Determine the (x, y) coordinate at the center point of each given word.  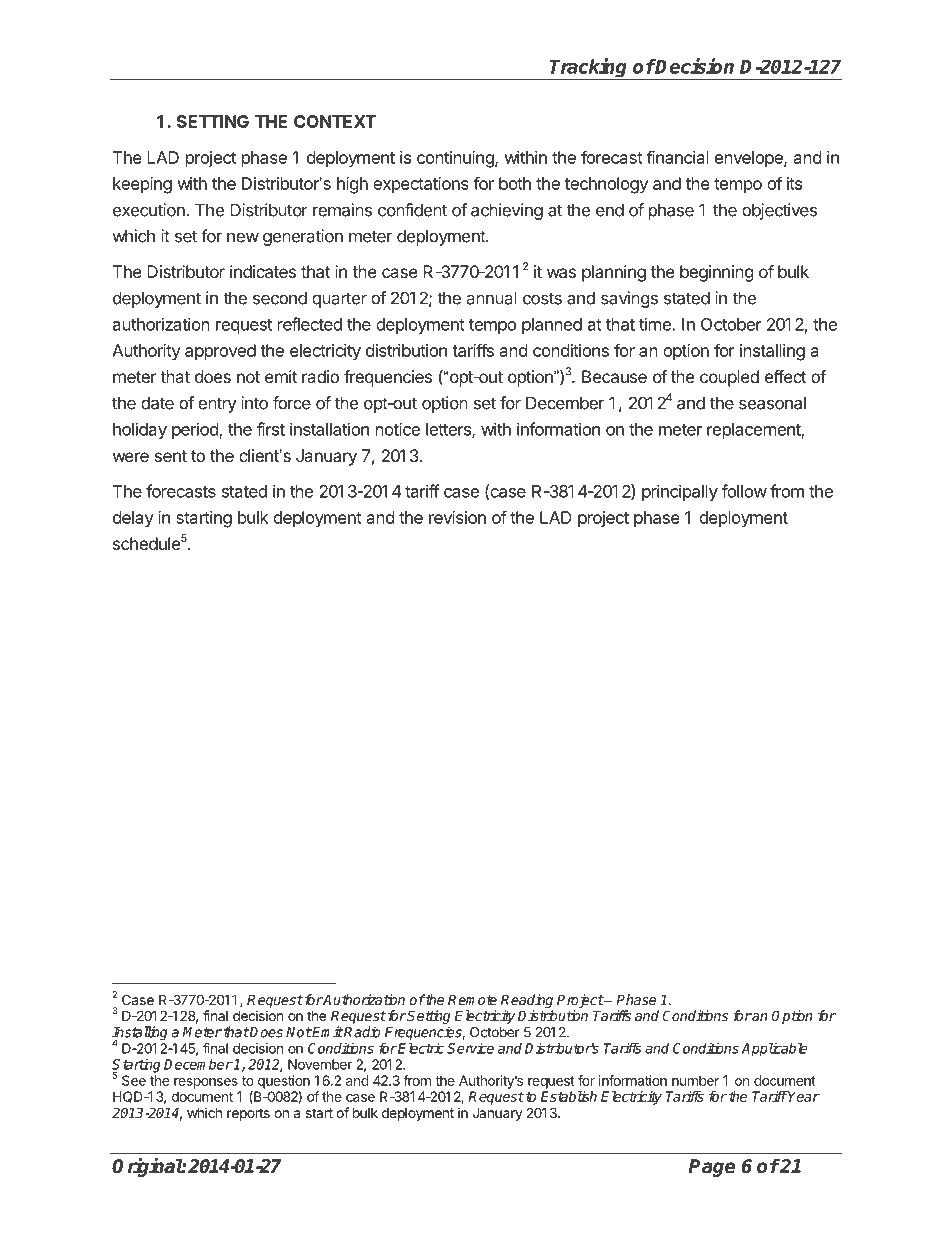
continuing (456, 159)
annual (491, 298)
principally (680, 492)
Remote (472, 999)
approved (220, 352)
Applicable (774, 1049)
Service (470, 1048)
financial (677, 157)
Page (712, 1168)
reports (248, 1114)
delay (133, 519)
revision (457, 517)
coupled (729, 378)
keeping (142, 185)
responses (206, 1083)
